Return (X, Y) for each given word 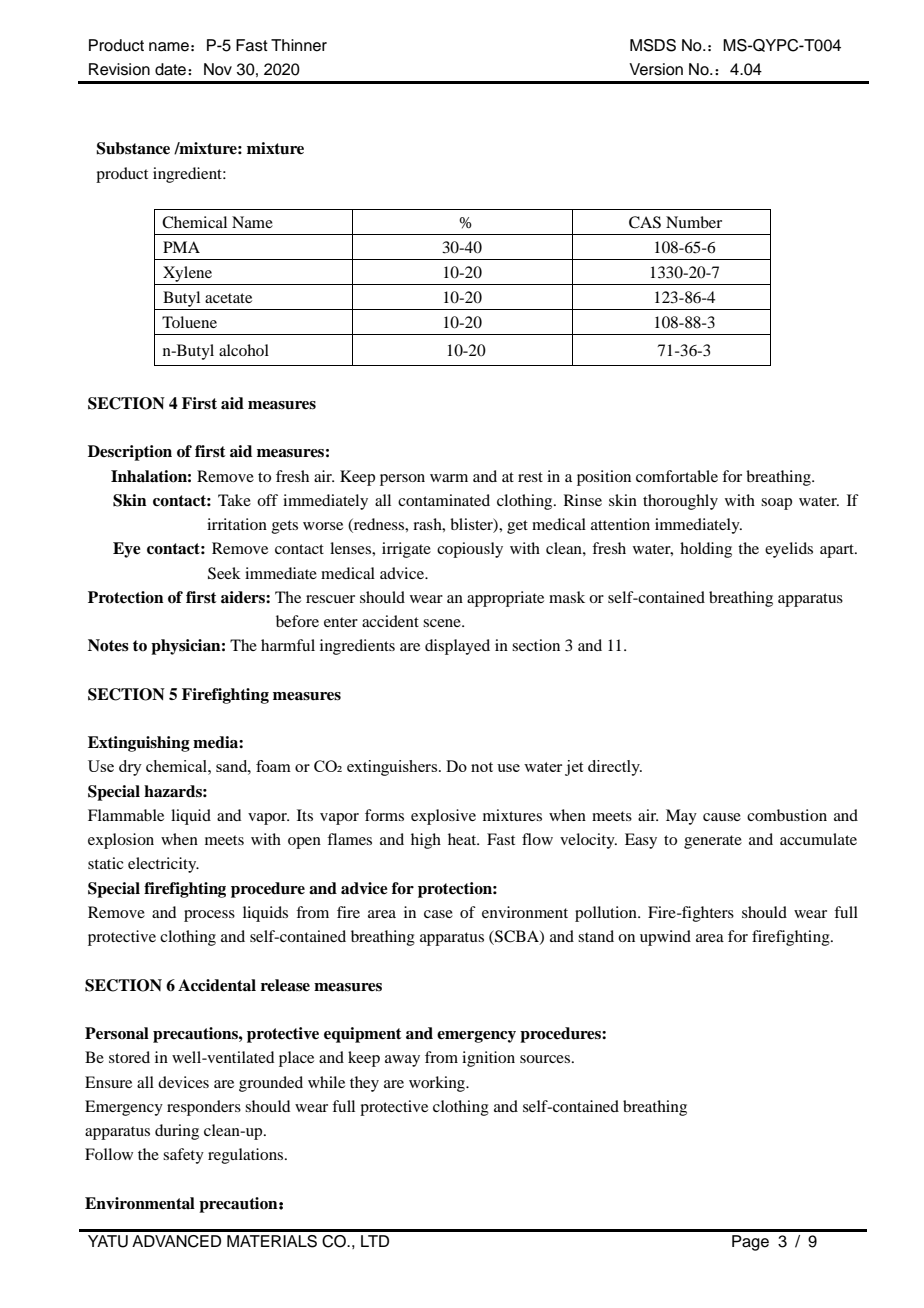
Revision (119, 69)
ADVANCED (176, 1241)
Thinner (299, 45)
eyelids (789, 550)
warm (449, 478)
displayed (457, 647)
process (209, 916)
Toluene (189, 322)
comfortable (677, 476)
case (438, 914)
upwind (665, 938)
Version (656, 69)
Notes (108, 645)
